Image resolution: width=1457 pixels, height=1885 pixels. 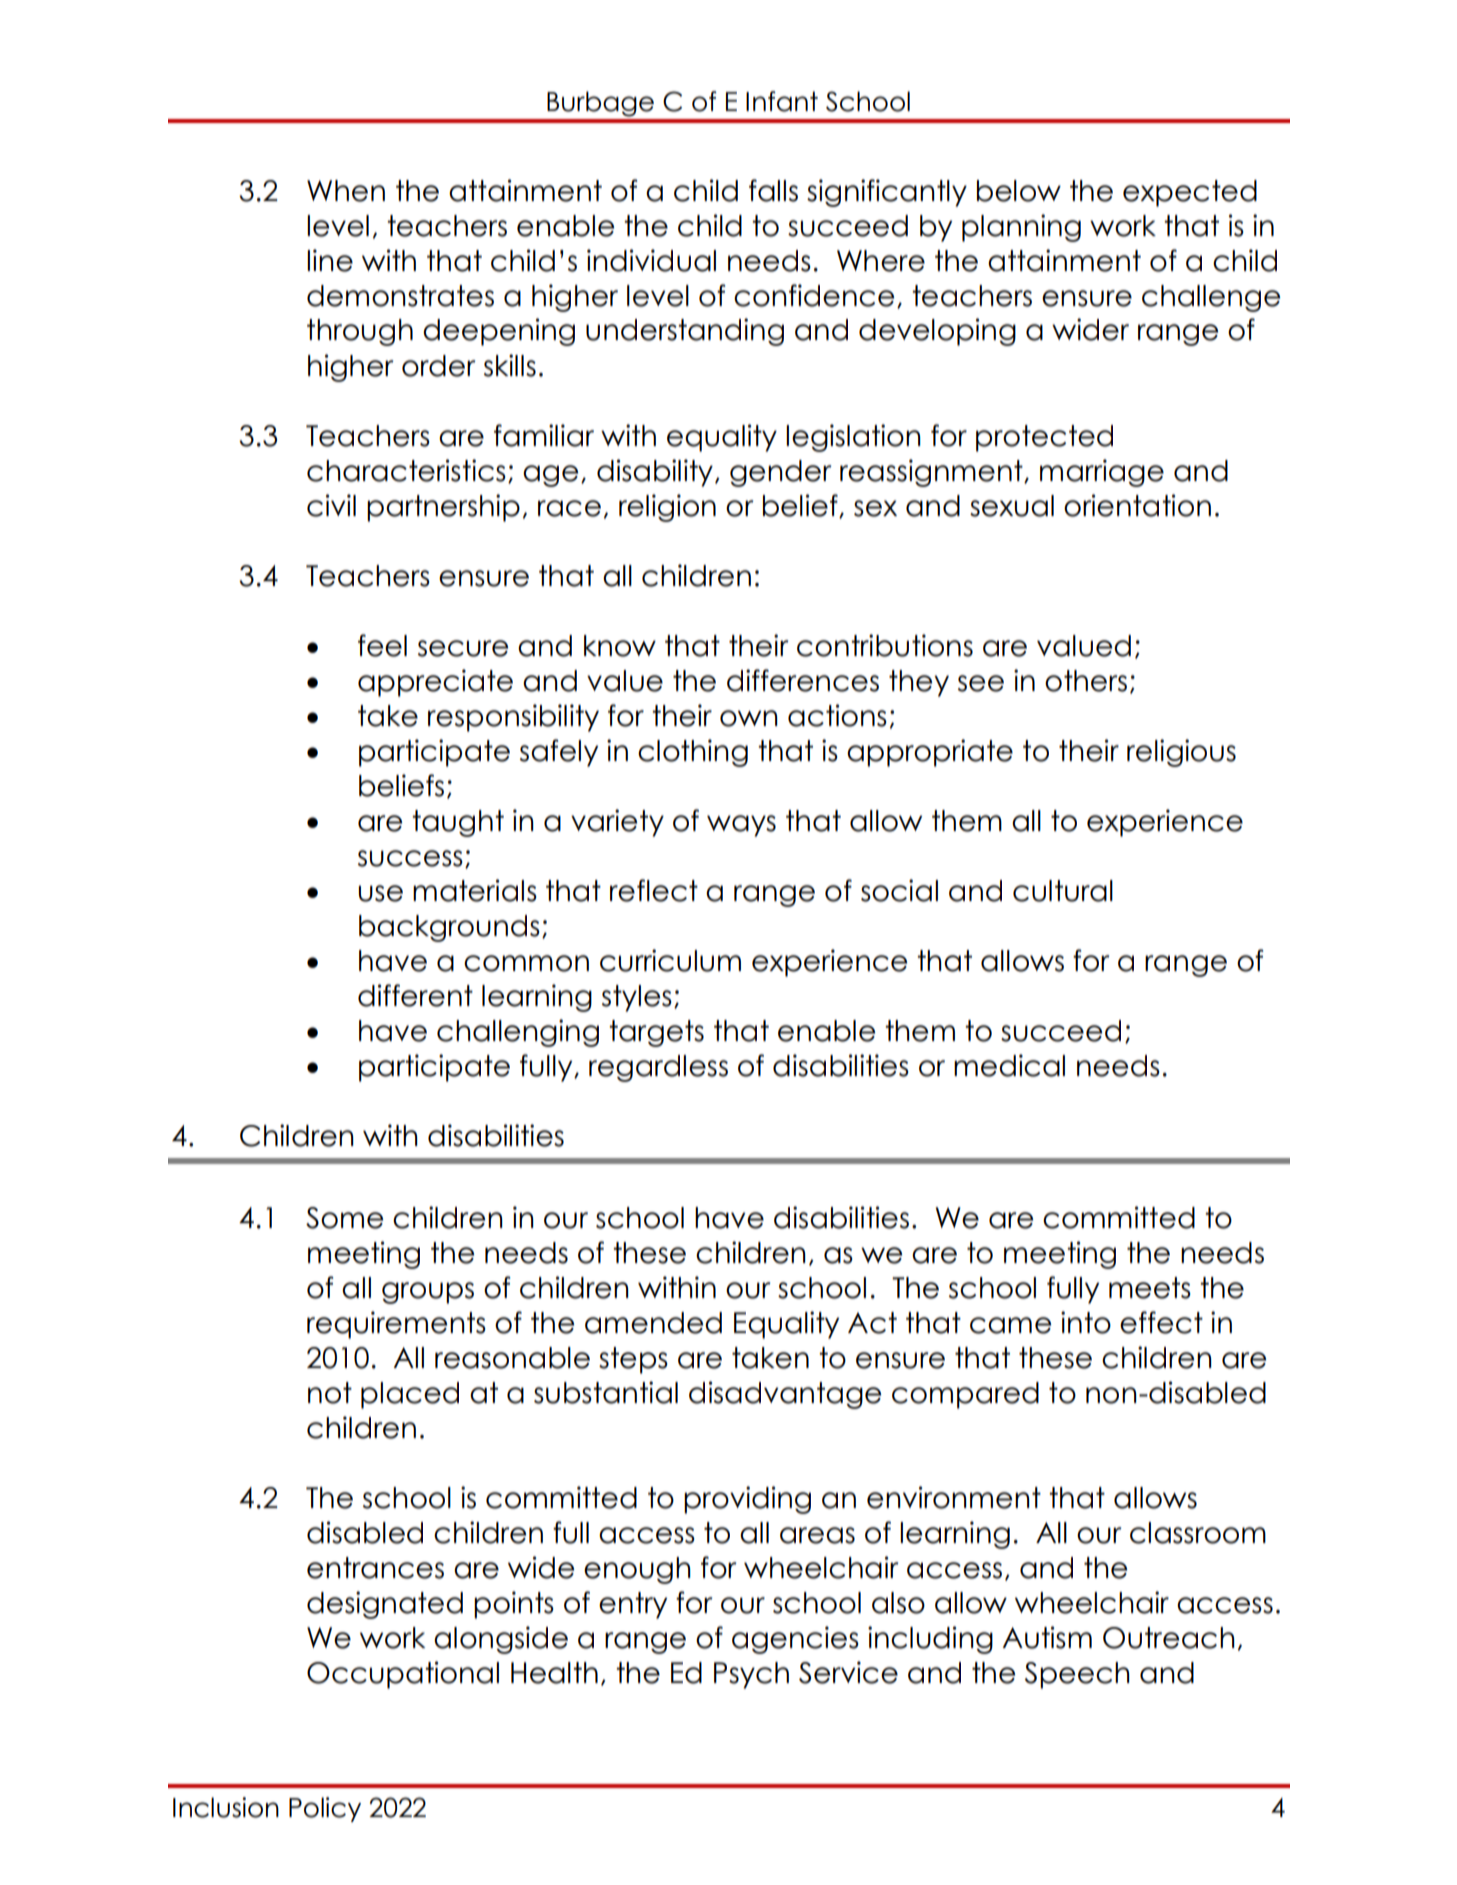 I want to click on orientation, so click(x=1137, y=505).
